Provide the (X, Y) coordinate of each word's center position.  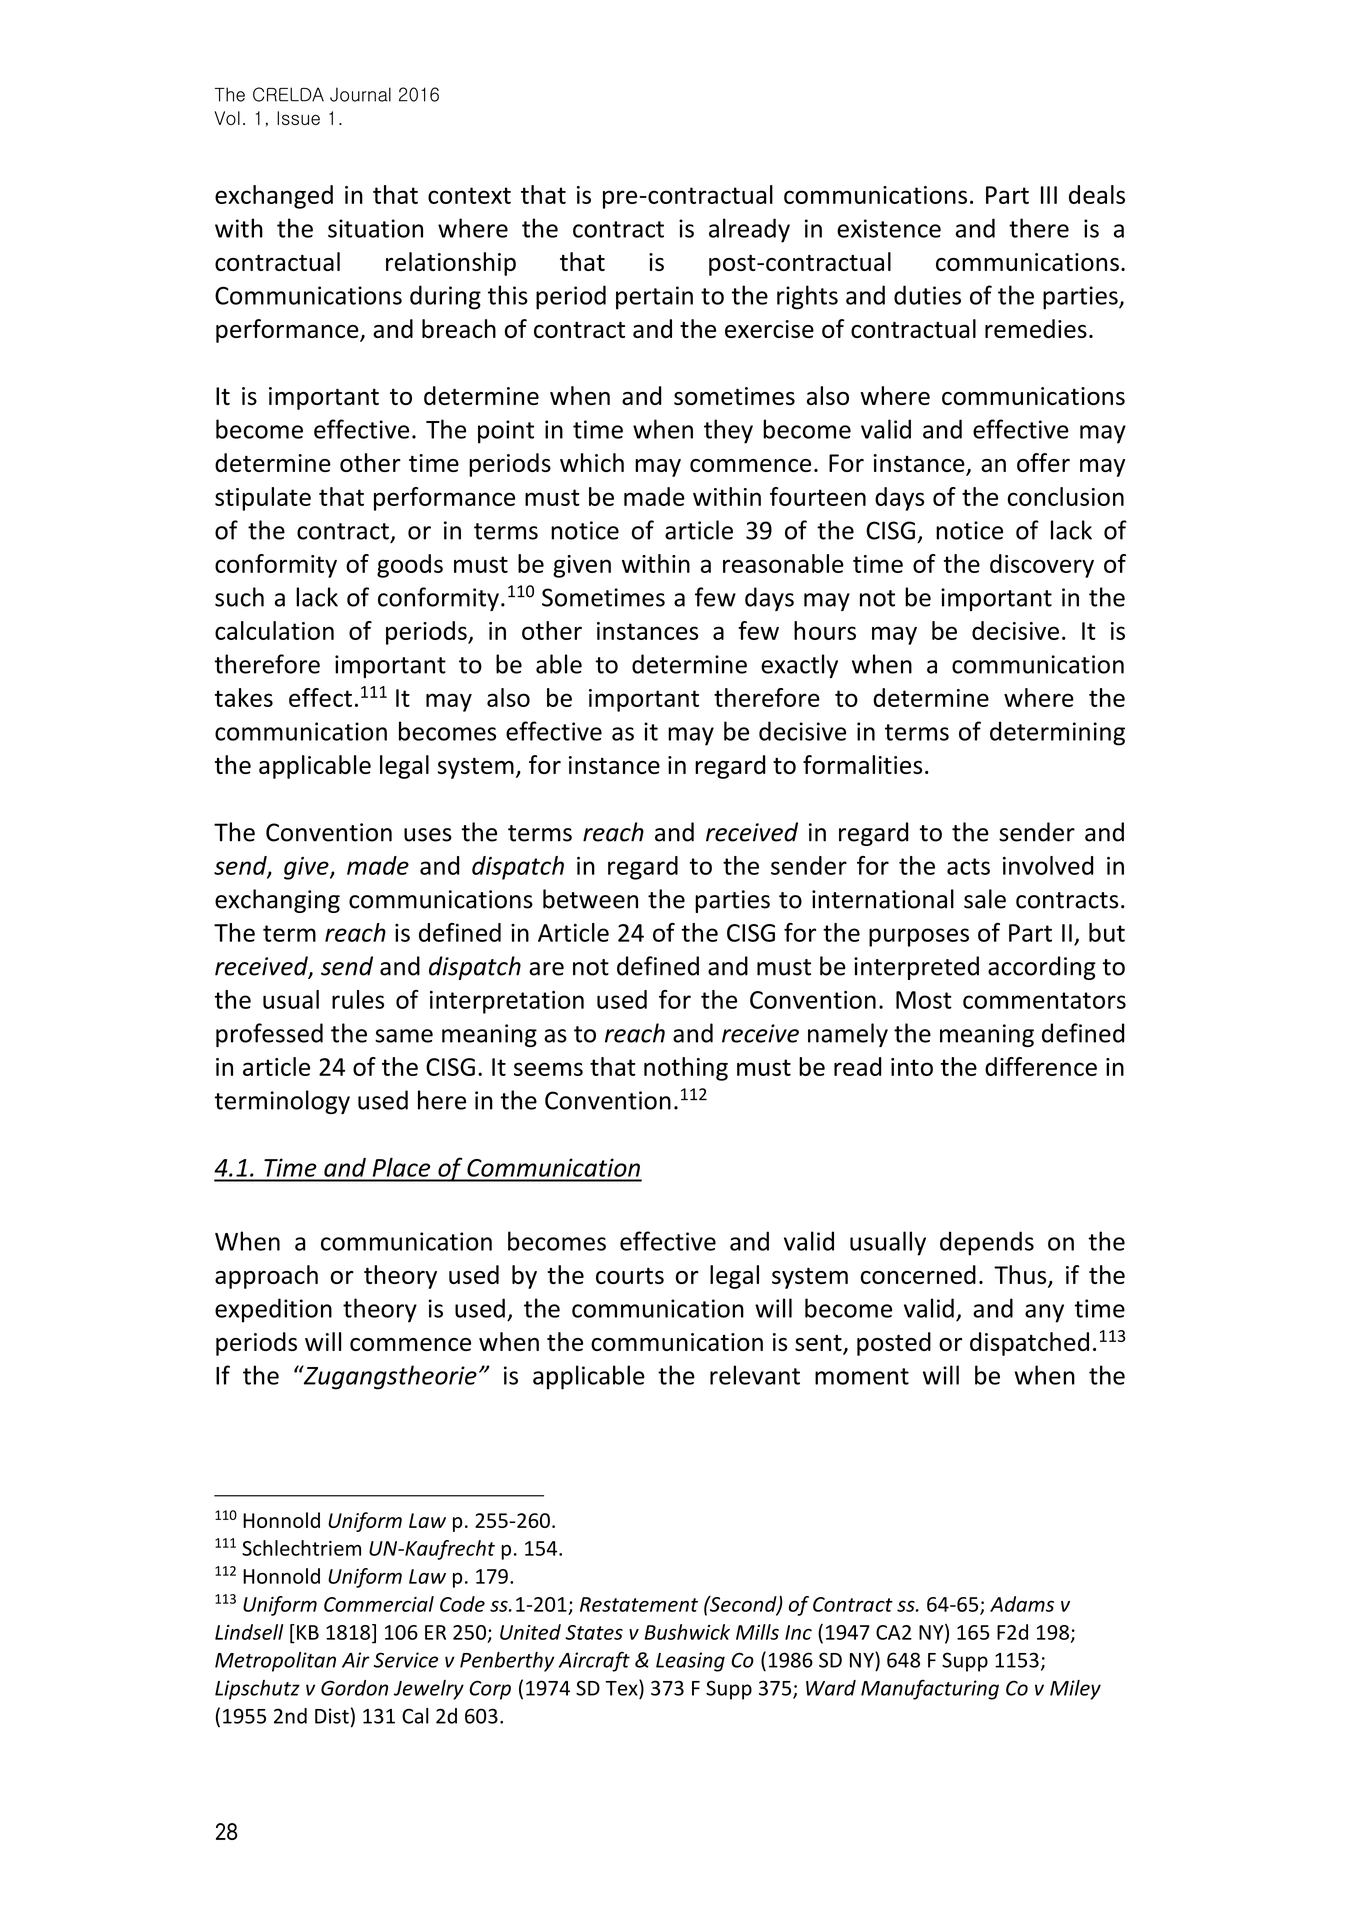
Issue (298, 118)
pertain (654, 298)
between (590, 899)
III (1049, 195)
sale (985, 899)
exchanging (277, 901)
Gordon (354, 1688)
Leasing (690, 1662)
